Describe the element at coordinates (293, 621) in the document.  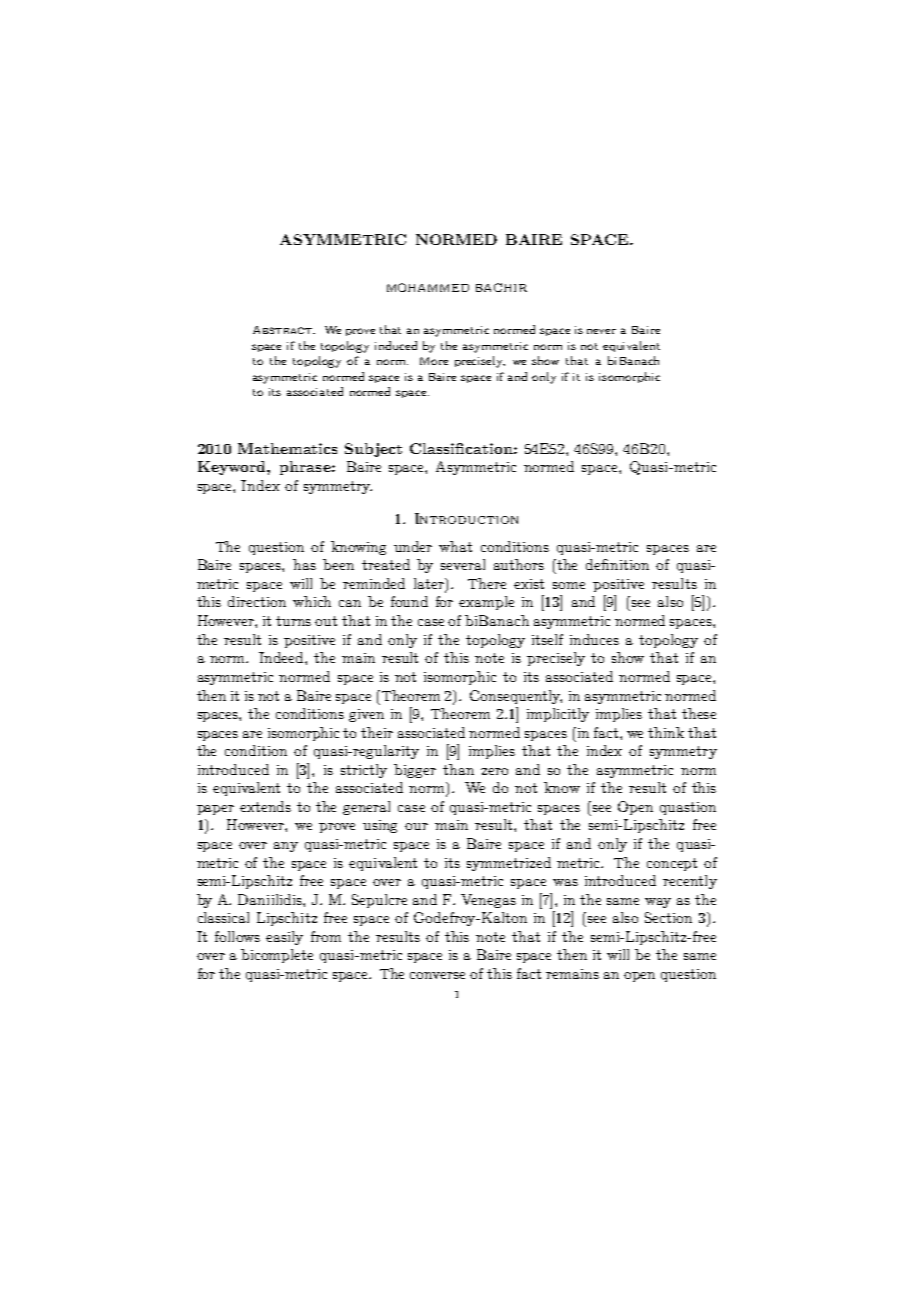
I see `turns` at that location.
